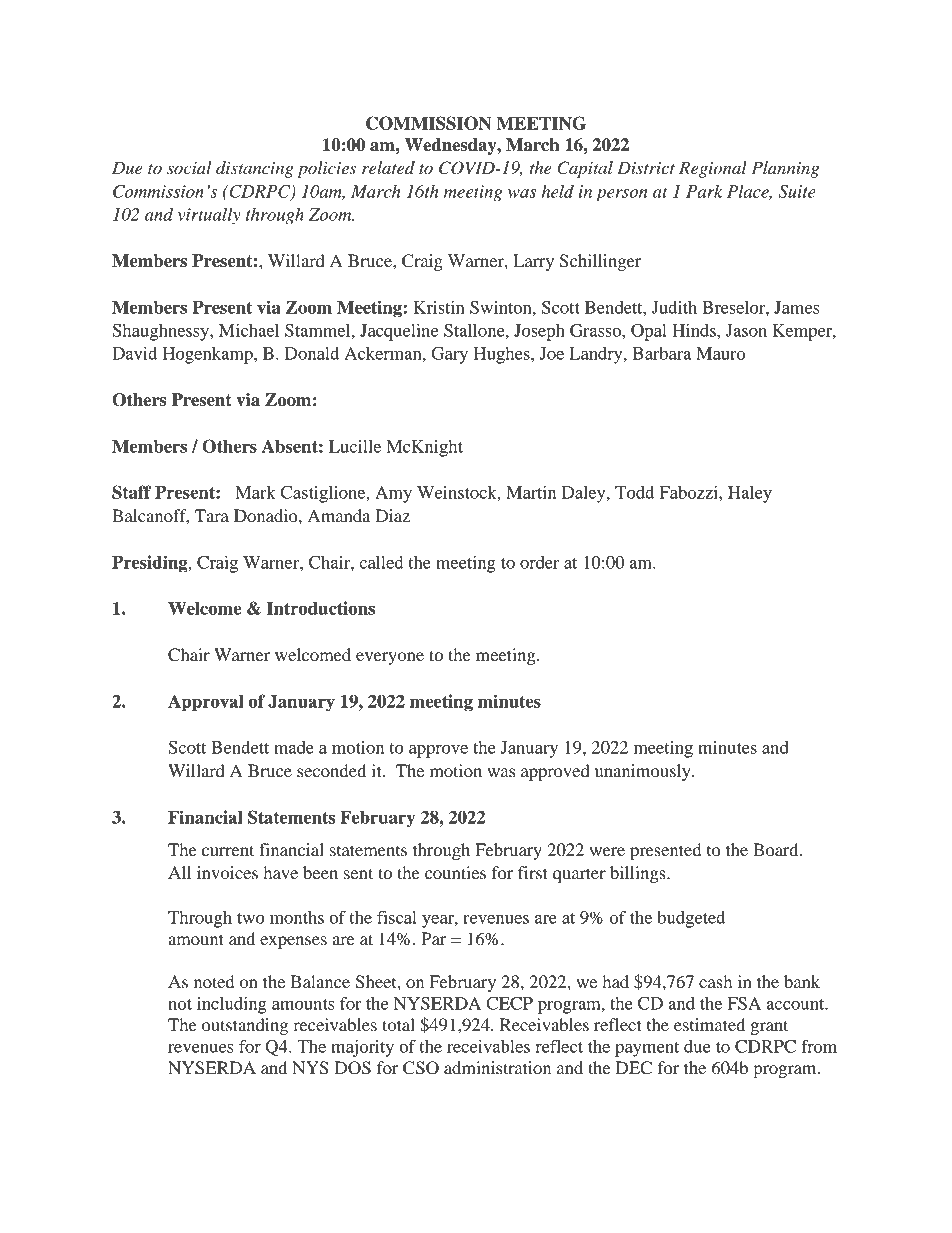  What do you see at coordinates (245, 1026) in the screenshot?
I see `outstanding` at bounding box center [245, 1026].
